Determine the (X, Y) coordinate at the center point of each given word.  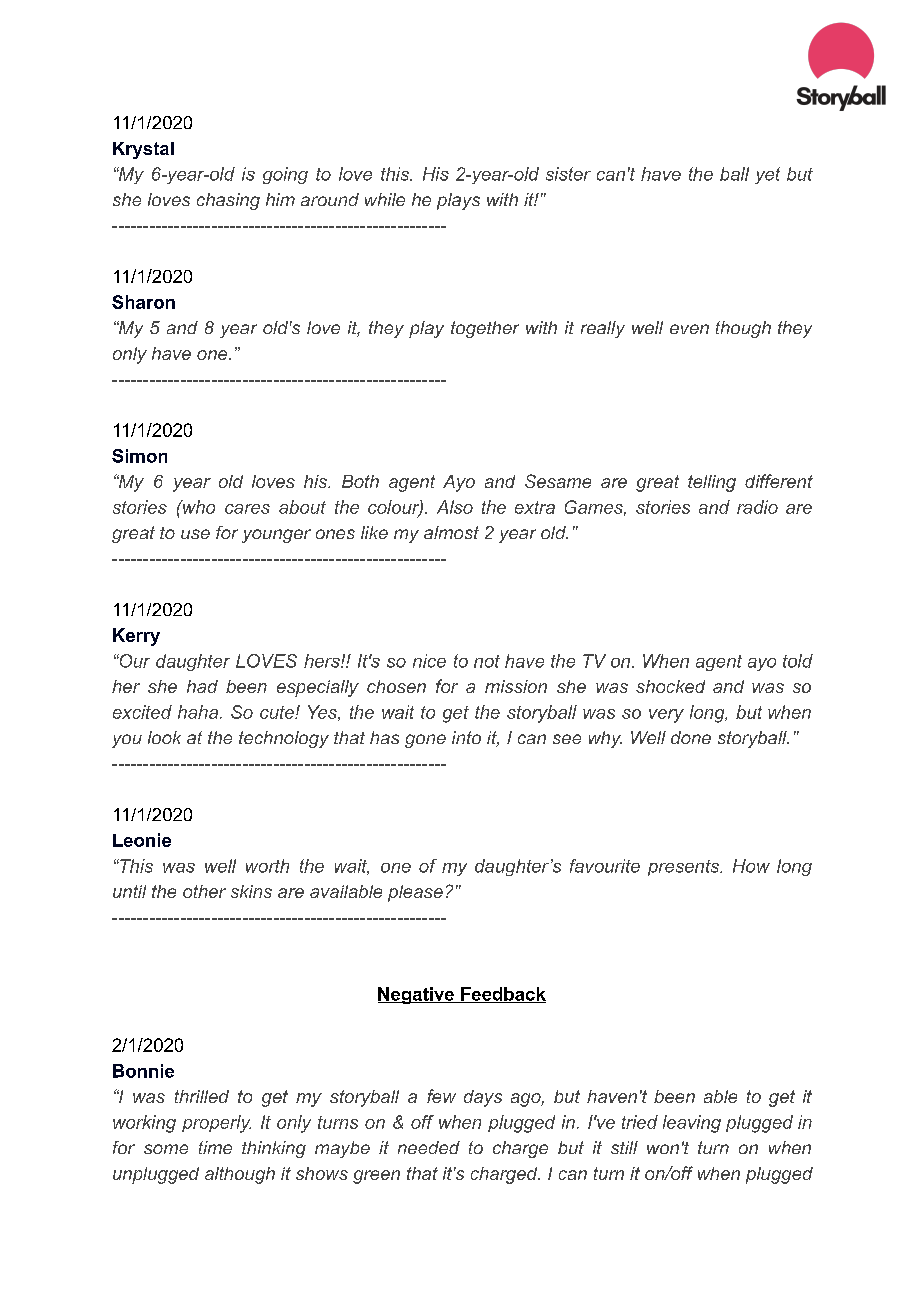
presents (685, 868)
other (204, 891)
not (487, 661)
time (215, 1147)
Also (455, 507)
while (385, 199)
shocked (670, 686)
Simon (139, 456)
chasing (228, 201)
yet (767, 175)
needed (429, 1147)
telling (712, 483)
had (202, 686)
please (415, 893)
